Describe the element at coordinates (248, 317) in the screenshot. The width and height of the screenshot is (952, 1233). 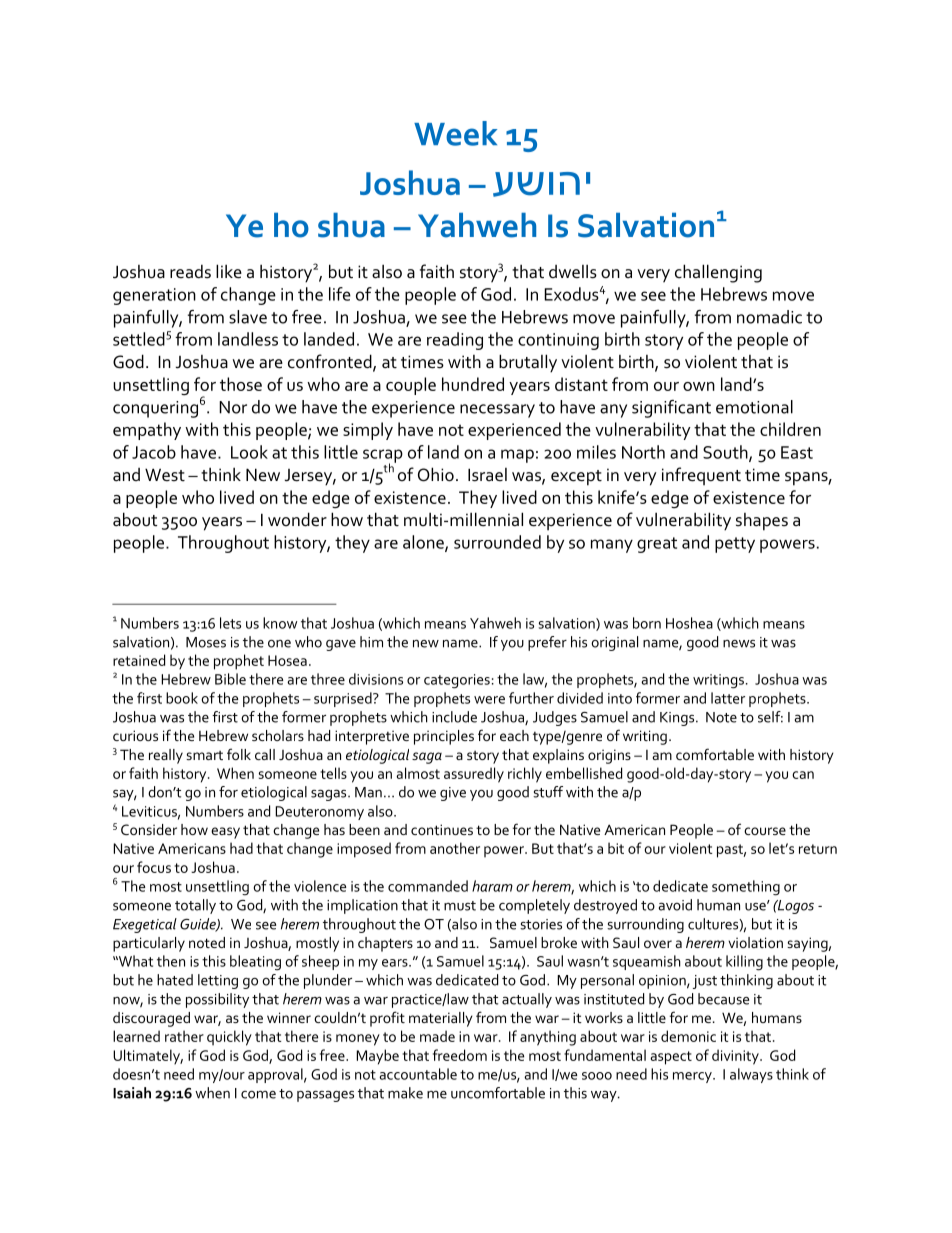
I see `slave` at that location.
